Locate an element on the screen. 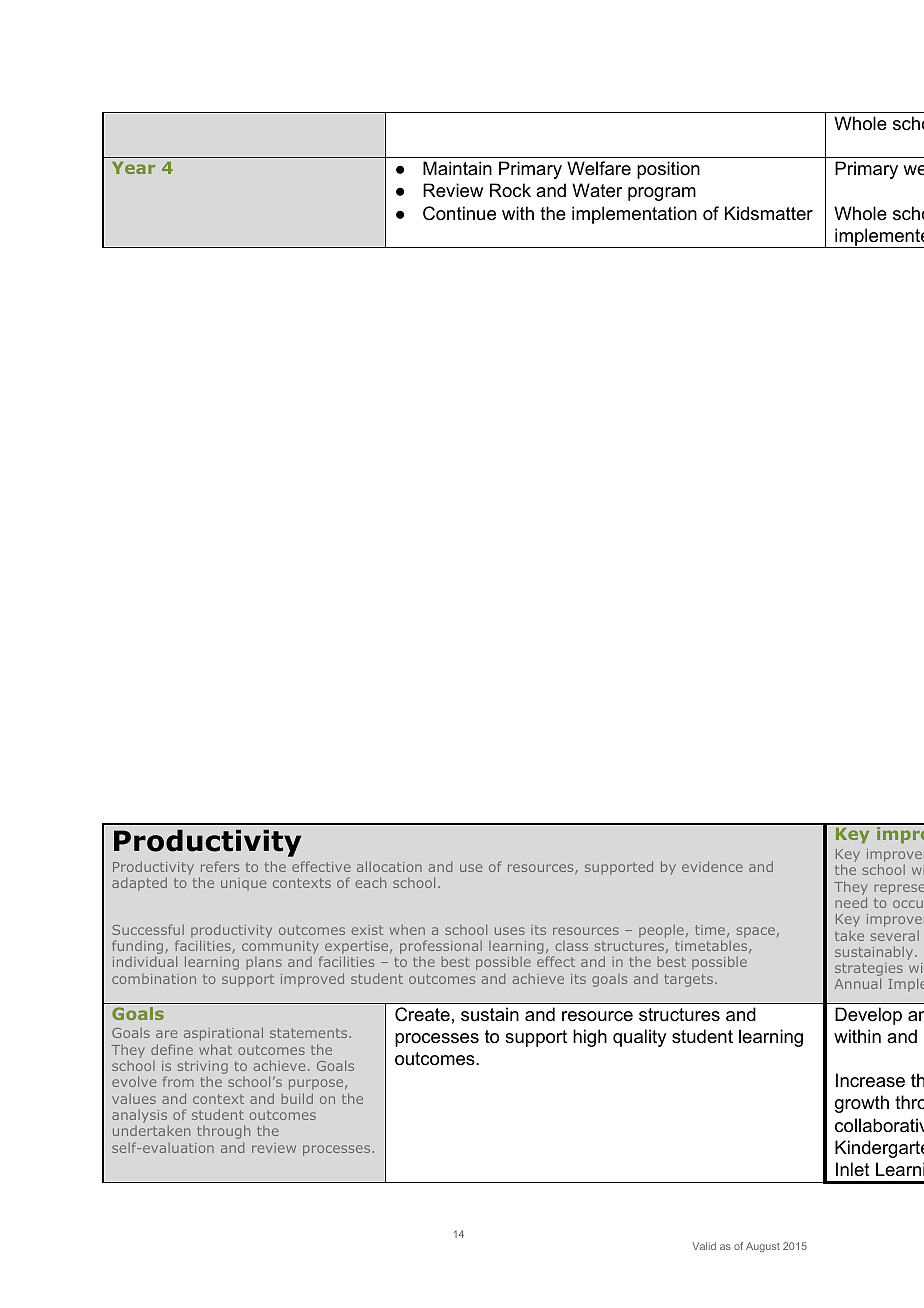  position is located at coordinates (668, 170).
